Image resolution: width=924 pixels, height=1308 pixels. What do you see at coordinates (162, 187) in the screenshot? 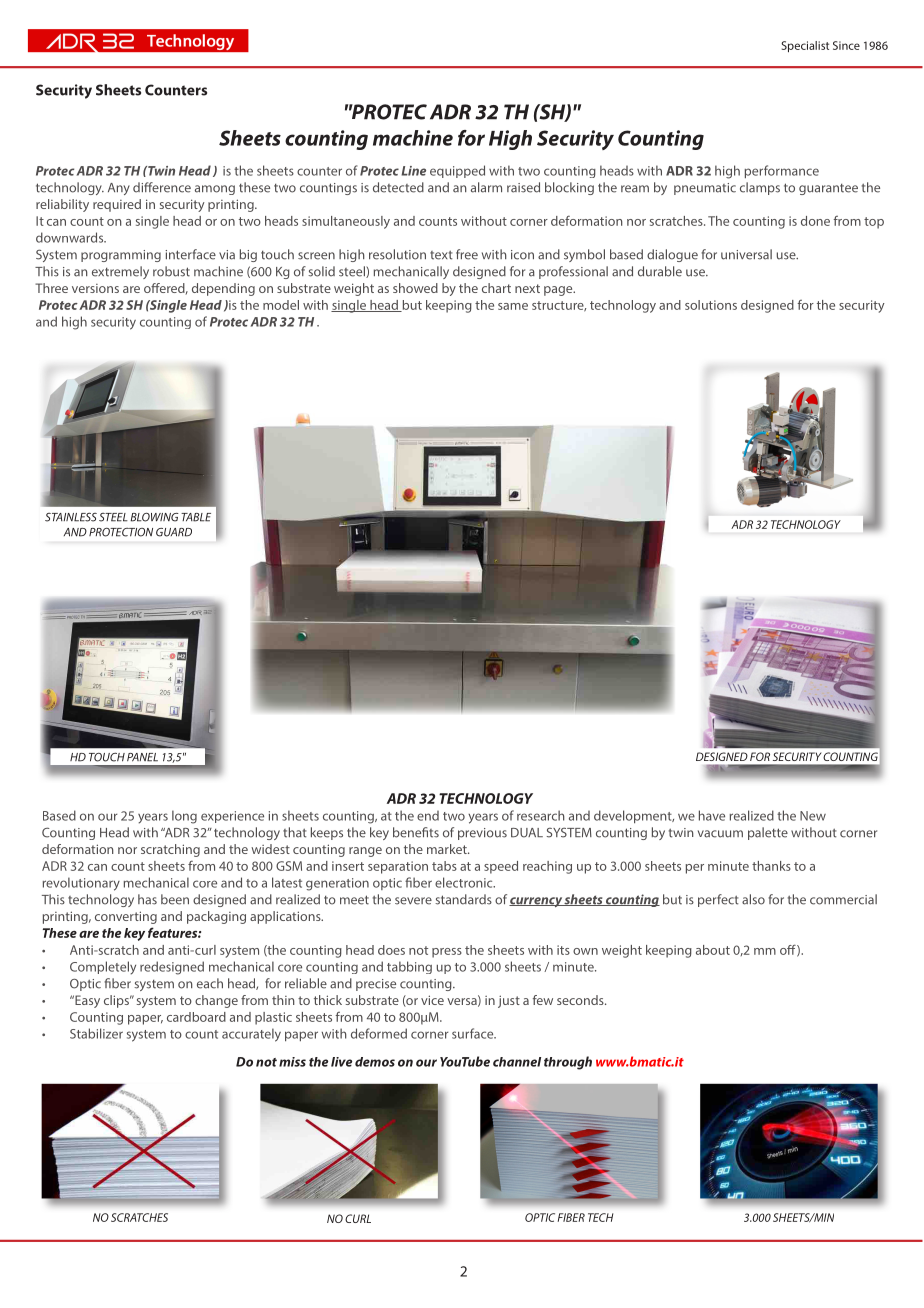
I see `difference` at bounding box center [162, 187].
